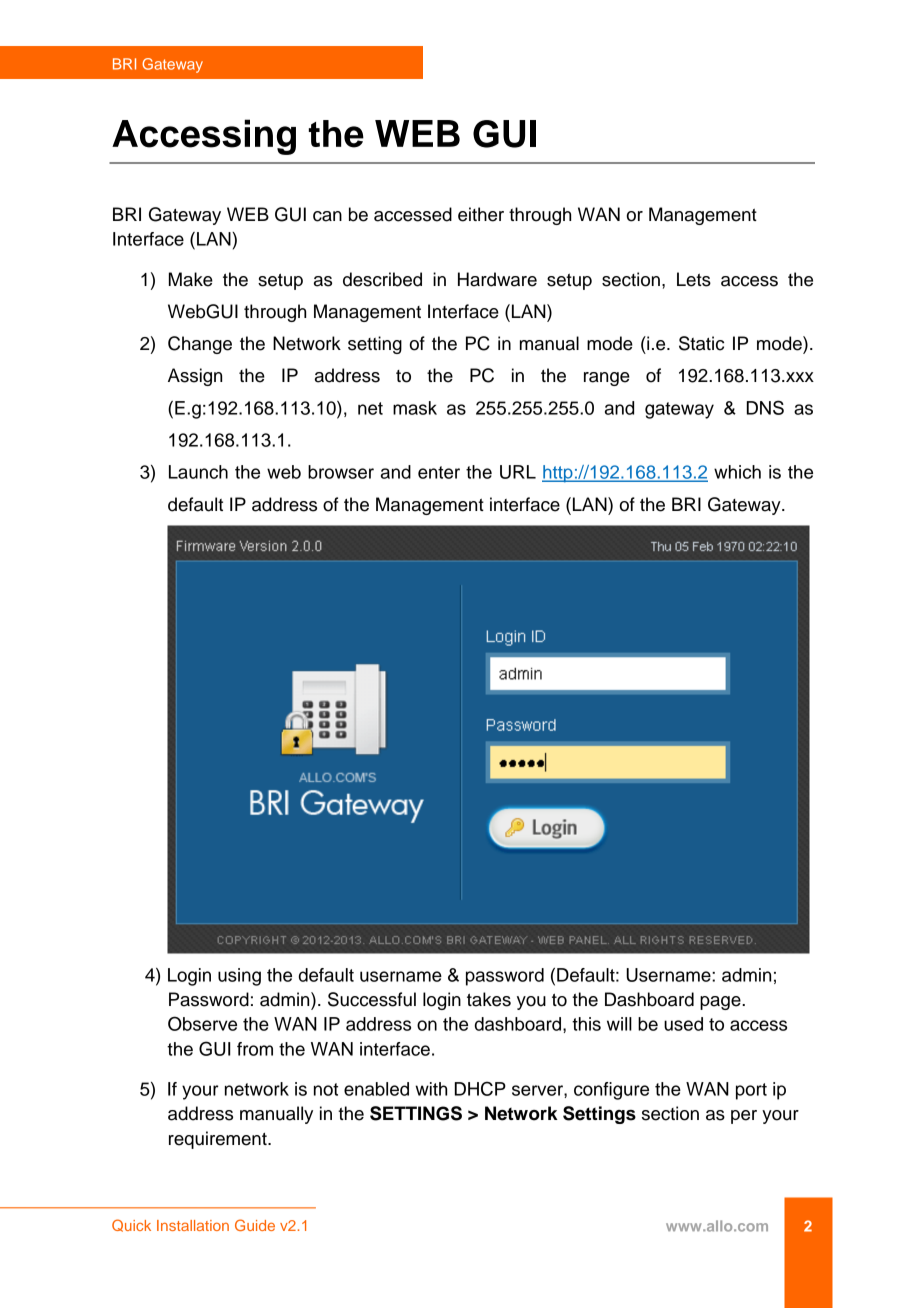 The image size is (924, 1308). I want to click on Lets, so click(694, 279).
